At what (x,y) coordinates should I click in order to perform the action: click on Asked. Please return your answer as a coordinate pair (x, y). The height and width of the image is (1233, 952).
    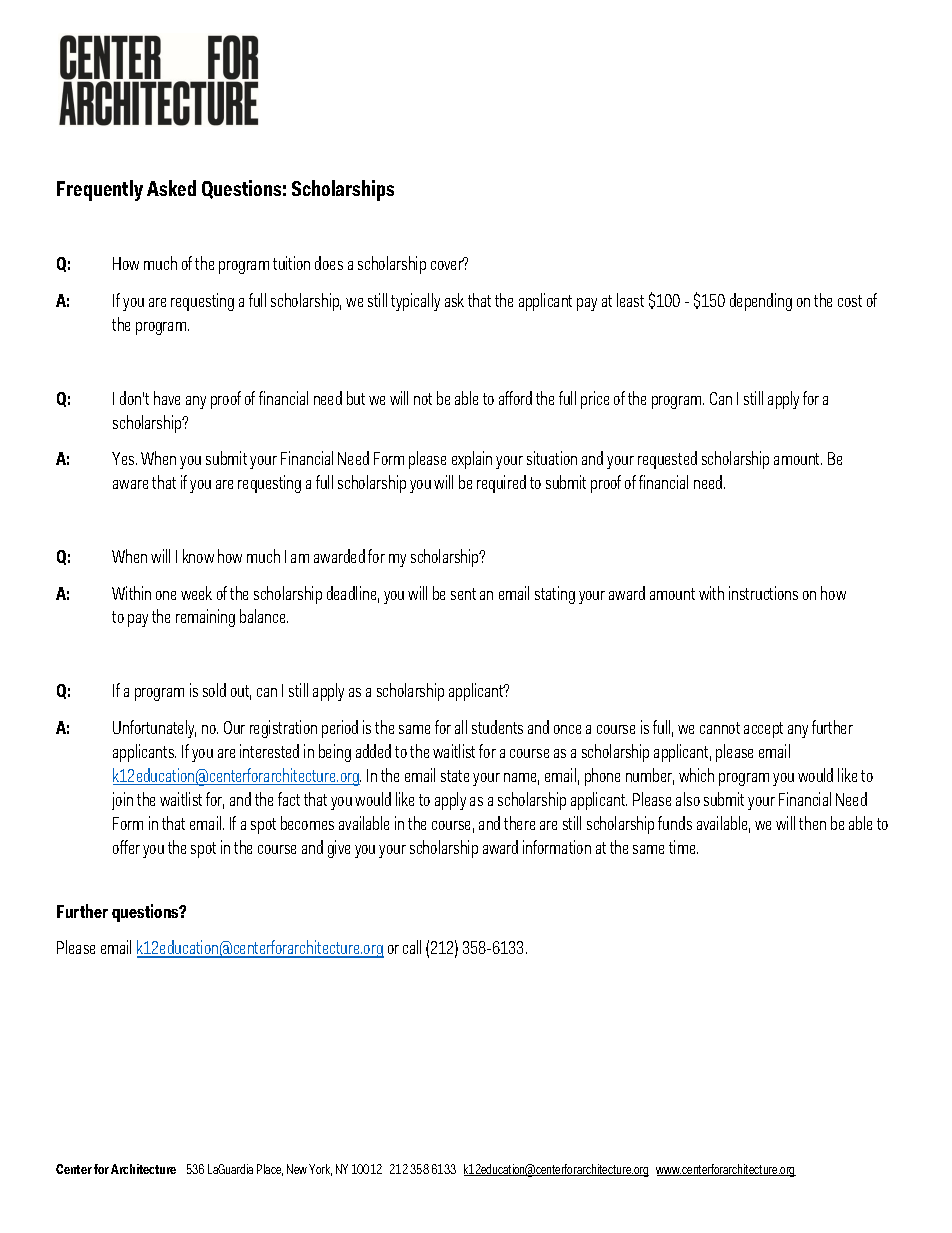
    Looking at the image, I should click on (171, 188).
